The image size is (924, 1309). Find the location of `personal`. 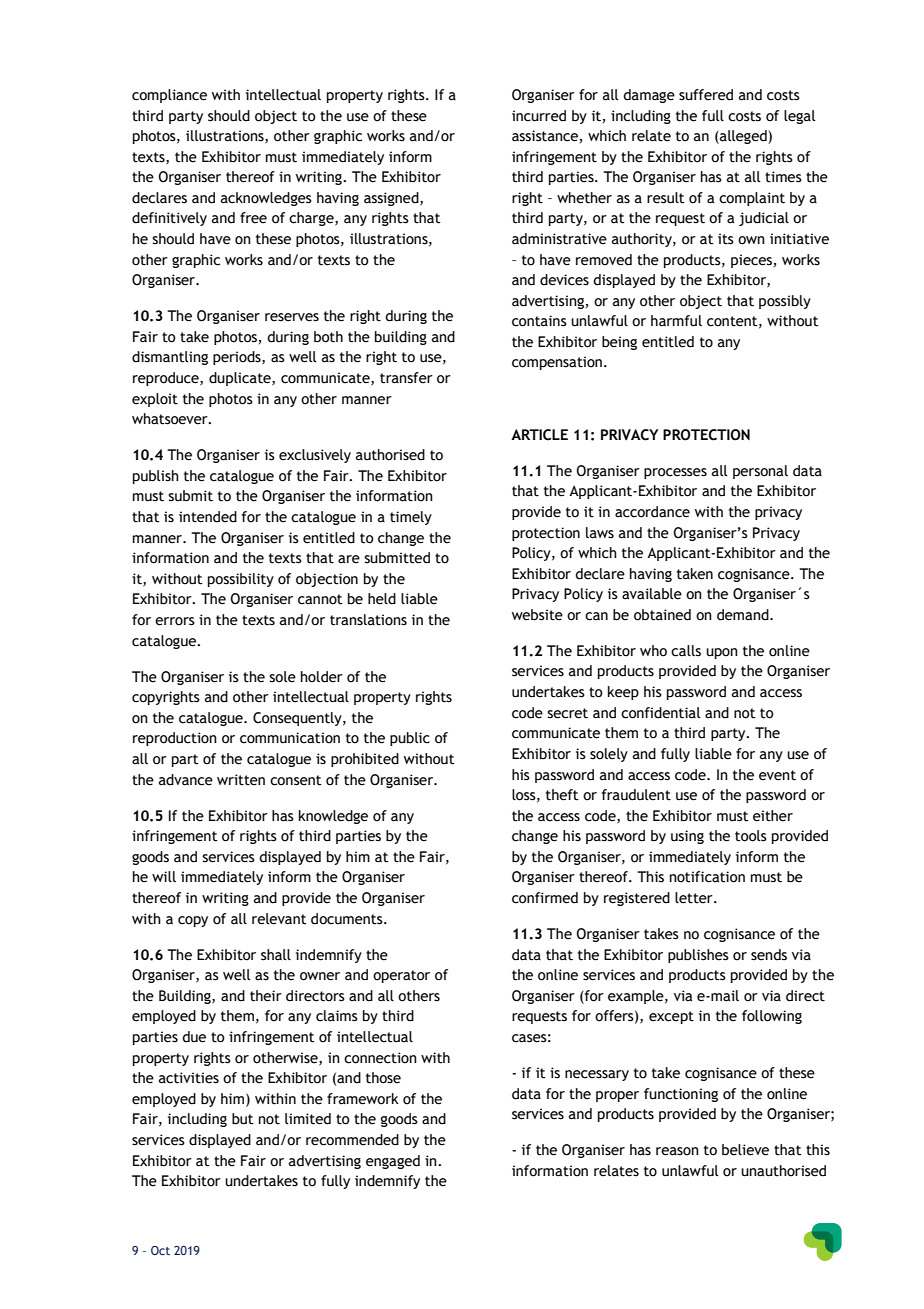

personal is located at coordinates (760, 472).
